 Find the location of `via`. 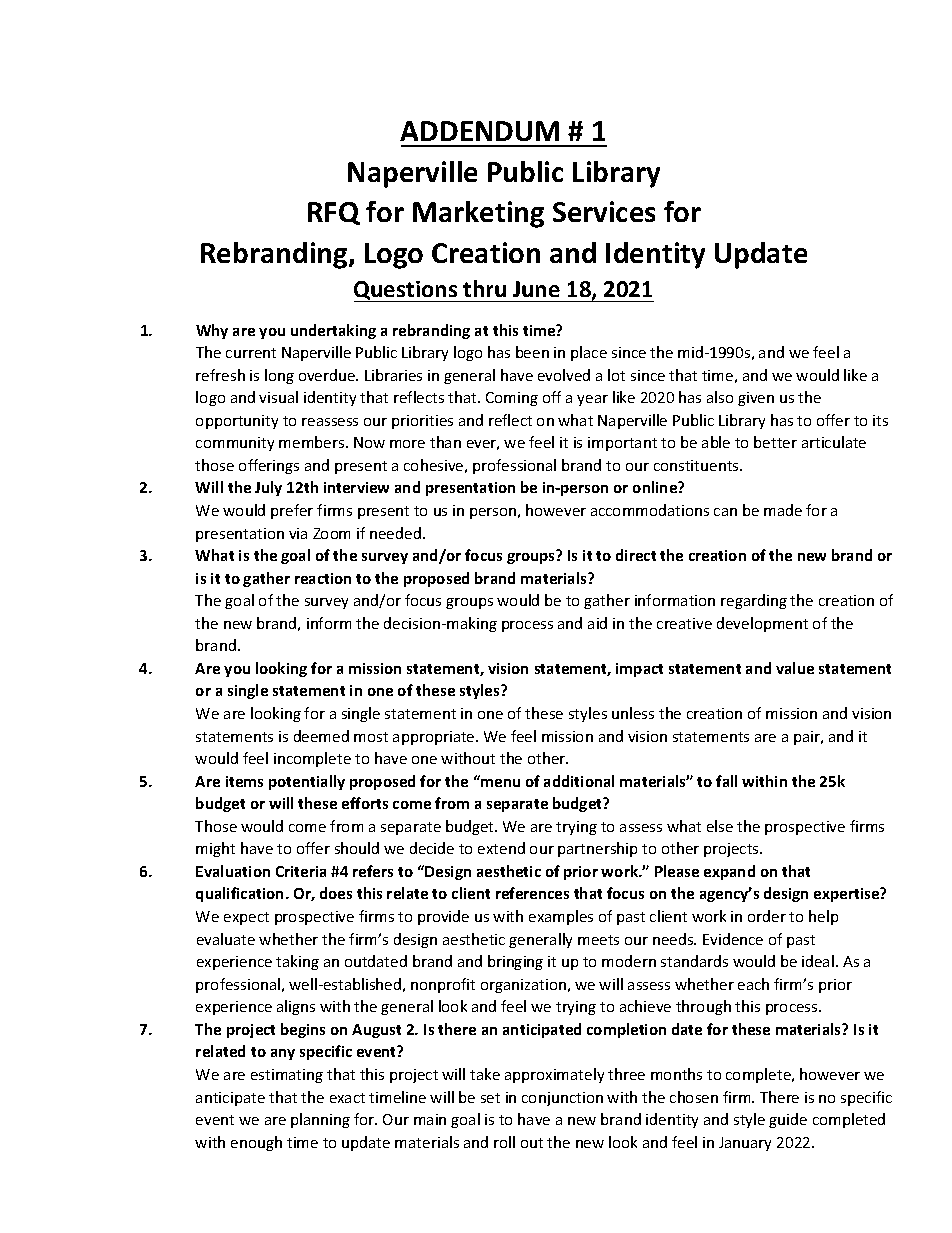

via is located at coordinates (298, 533).
